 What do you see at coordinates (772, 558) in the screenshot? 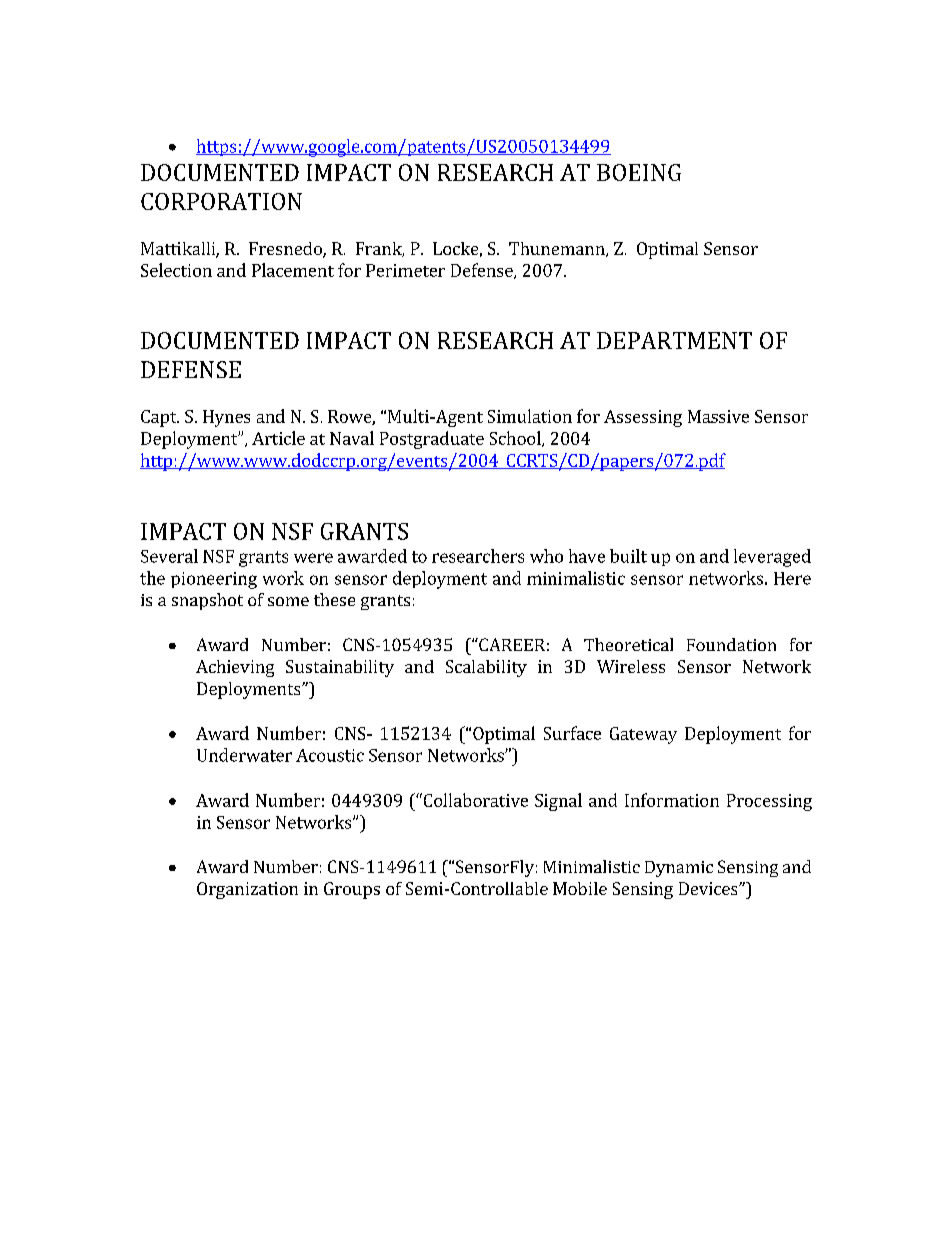
I see `leveraged` at bounding box center [772, 558].
